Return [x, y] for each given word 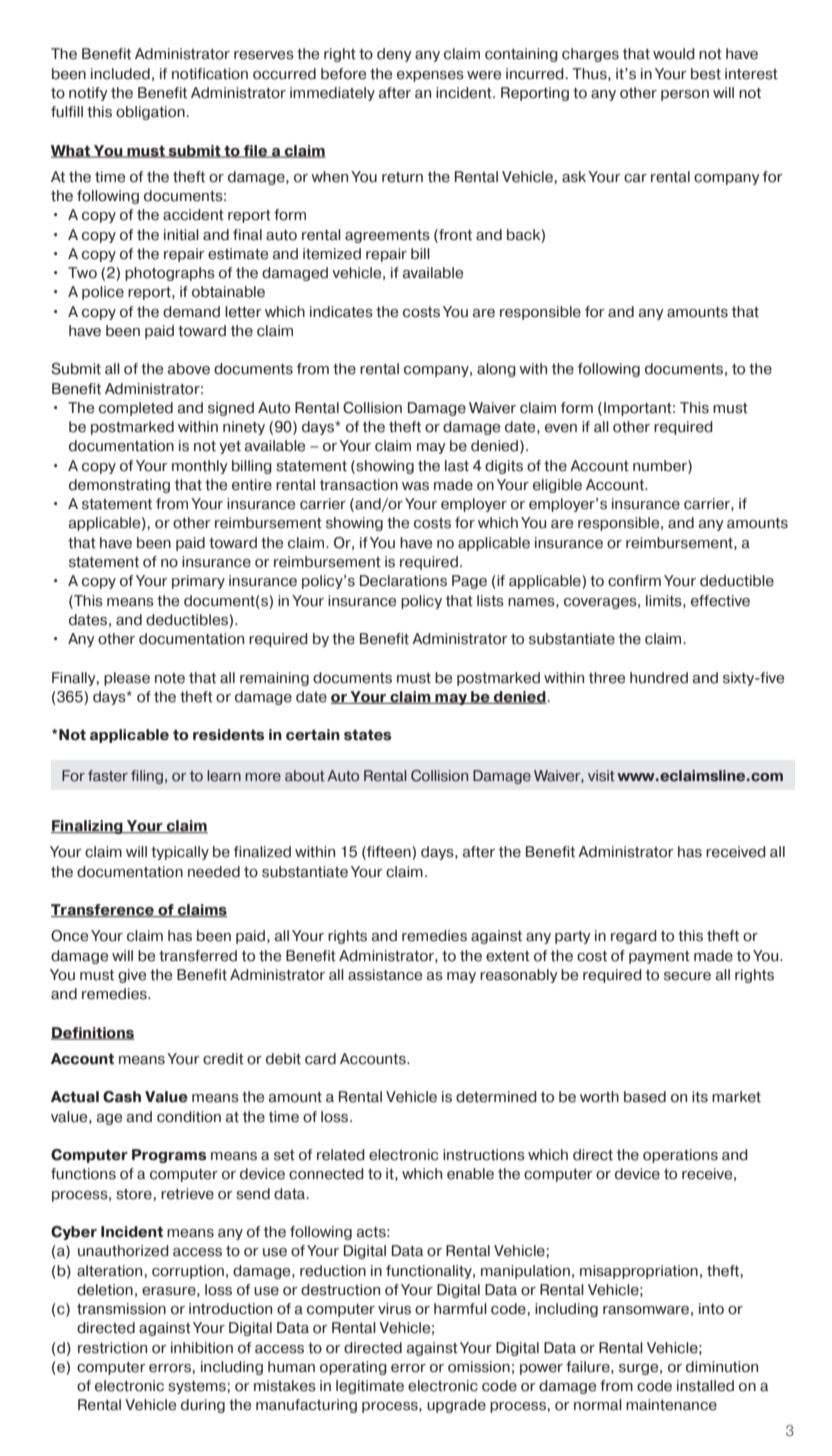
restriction [112, 1348]
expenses [430, 76]
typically [180, 853]
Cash [122, 1097]
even [561, 428]
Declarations [403, 581]
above [189, 369]
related [341, 1155]
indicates [341, 312]
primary [198, 582]
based [645, 1097]
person [685, 95]
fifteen [389, 853]
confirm [634, 581]
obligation [150, 113]
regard [634, 937]
